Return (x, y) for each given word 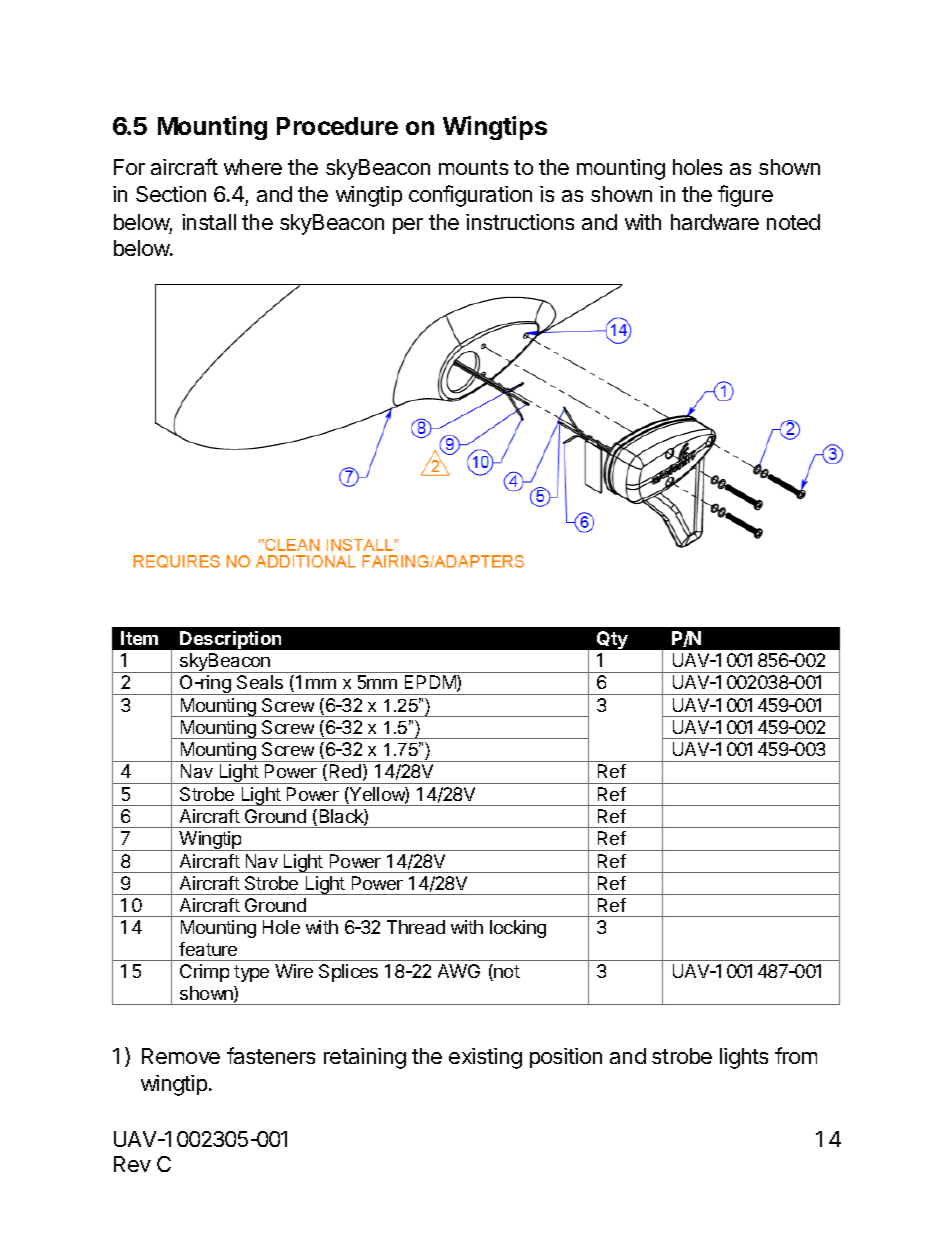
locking (518, 929)
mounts (473, 167)
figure (745, 196)
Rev (132, 1164)
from (796, 1055)
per (408, 226)
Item (139, 638)
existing (485, 1058)
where (253, 167)
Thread (416, 927)
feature (208, 949)
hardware (715, 222)
